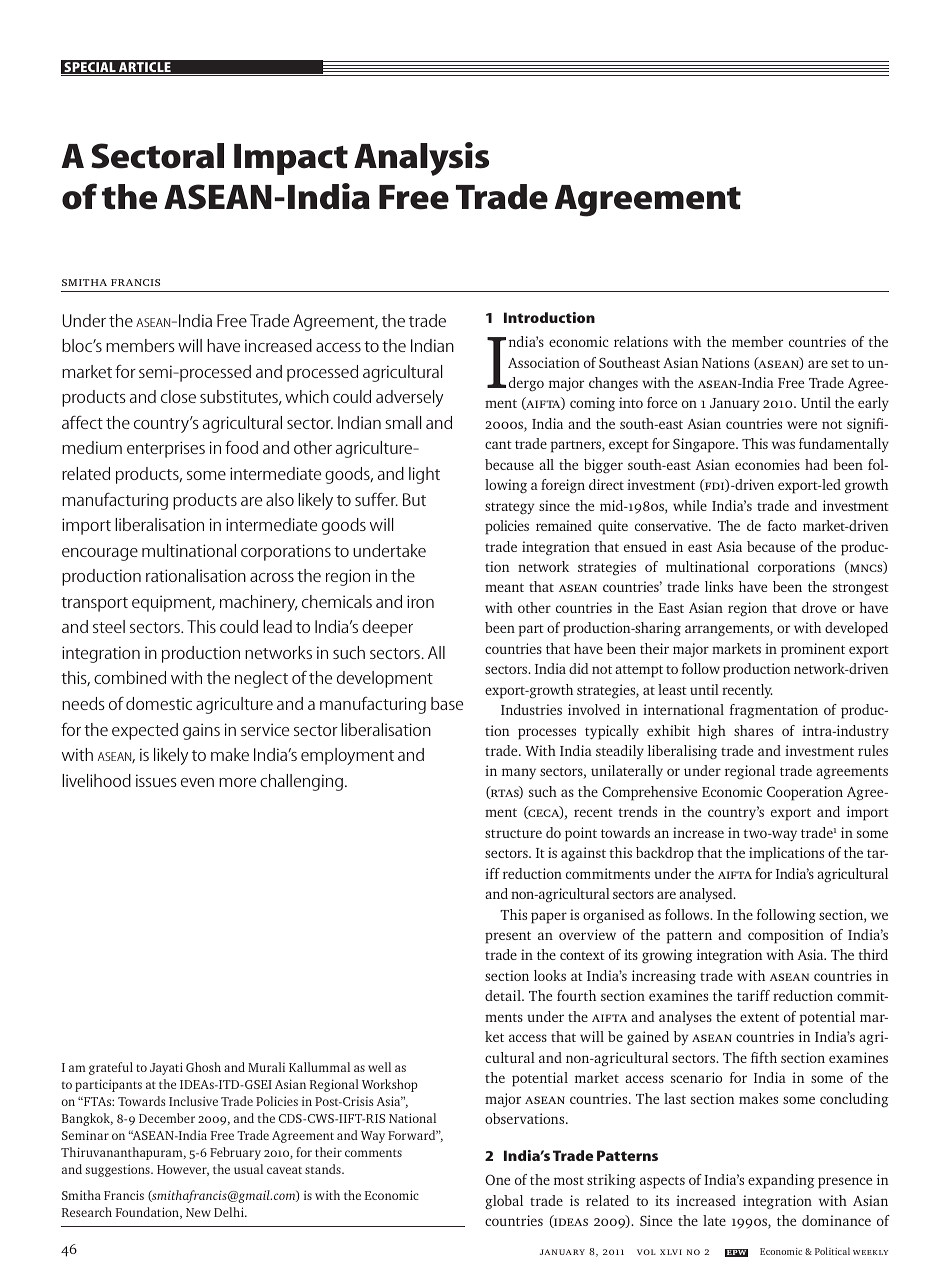  Describe the element at coordinates (198, 1212) in the image. I see `New` at that location.
